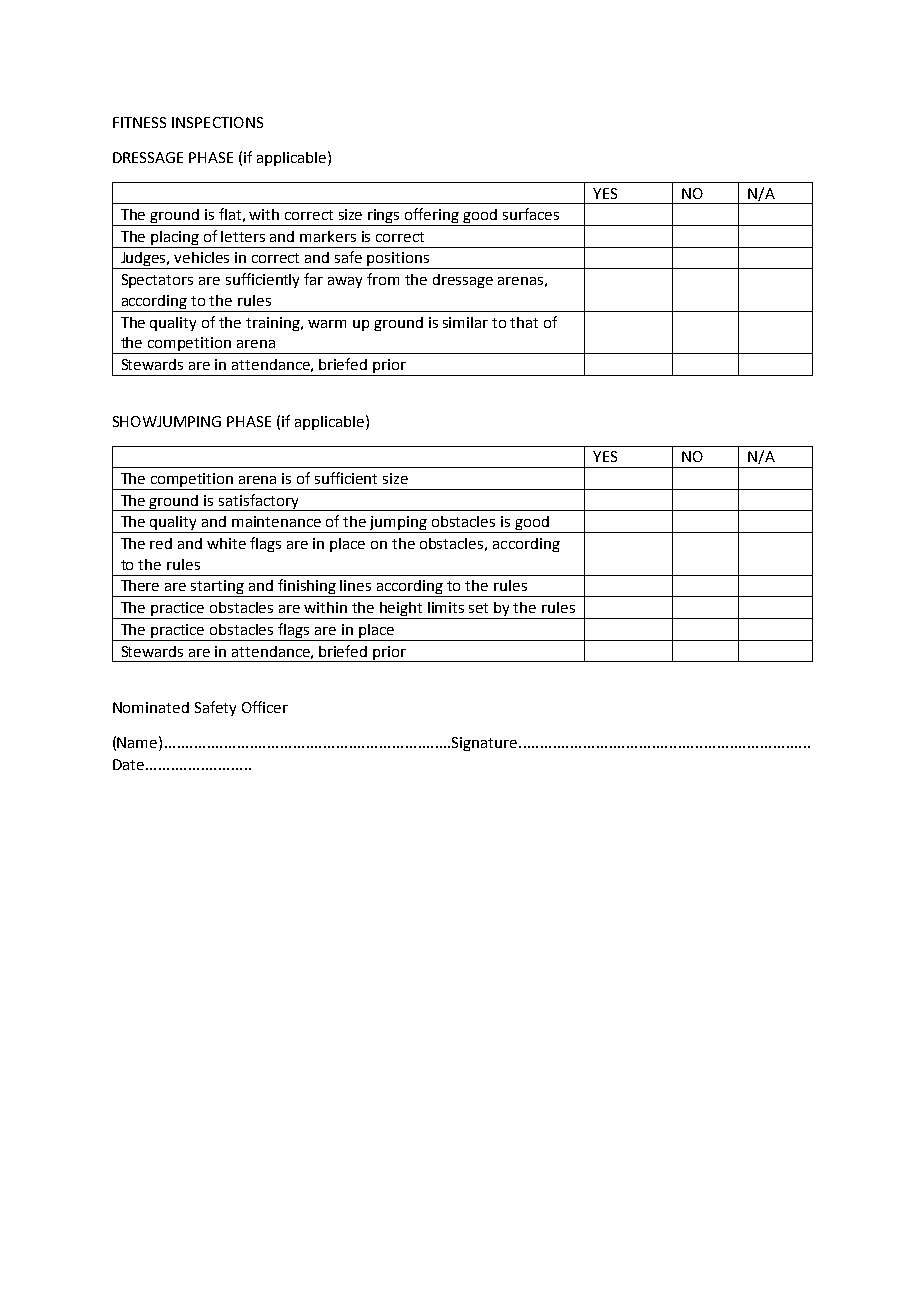 Image resolution: width=924 pixels, height=1308 pixels. I want to click on Date, so click(130, 764).
